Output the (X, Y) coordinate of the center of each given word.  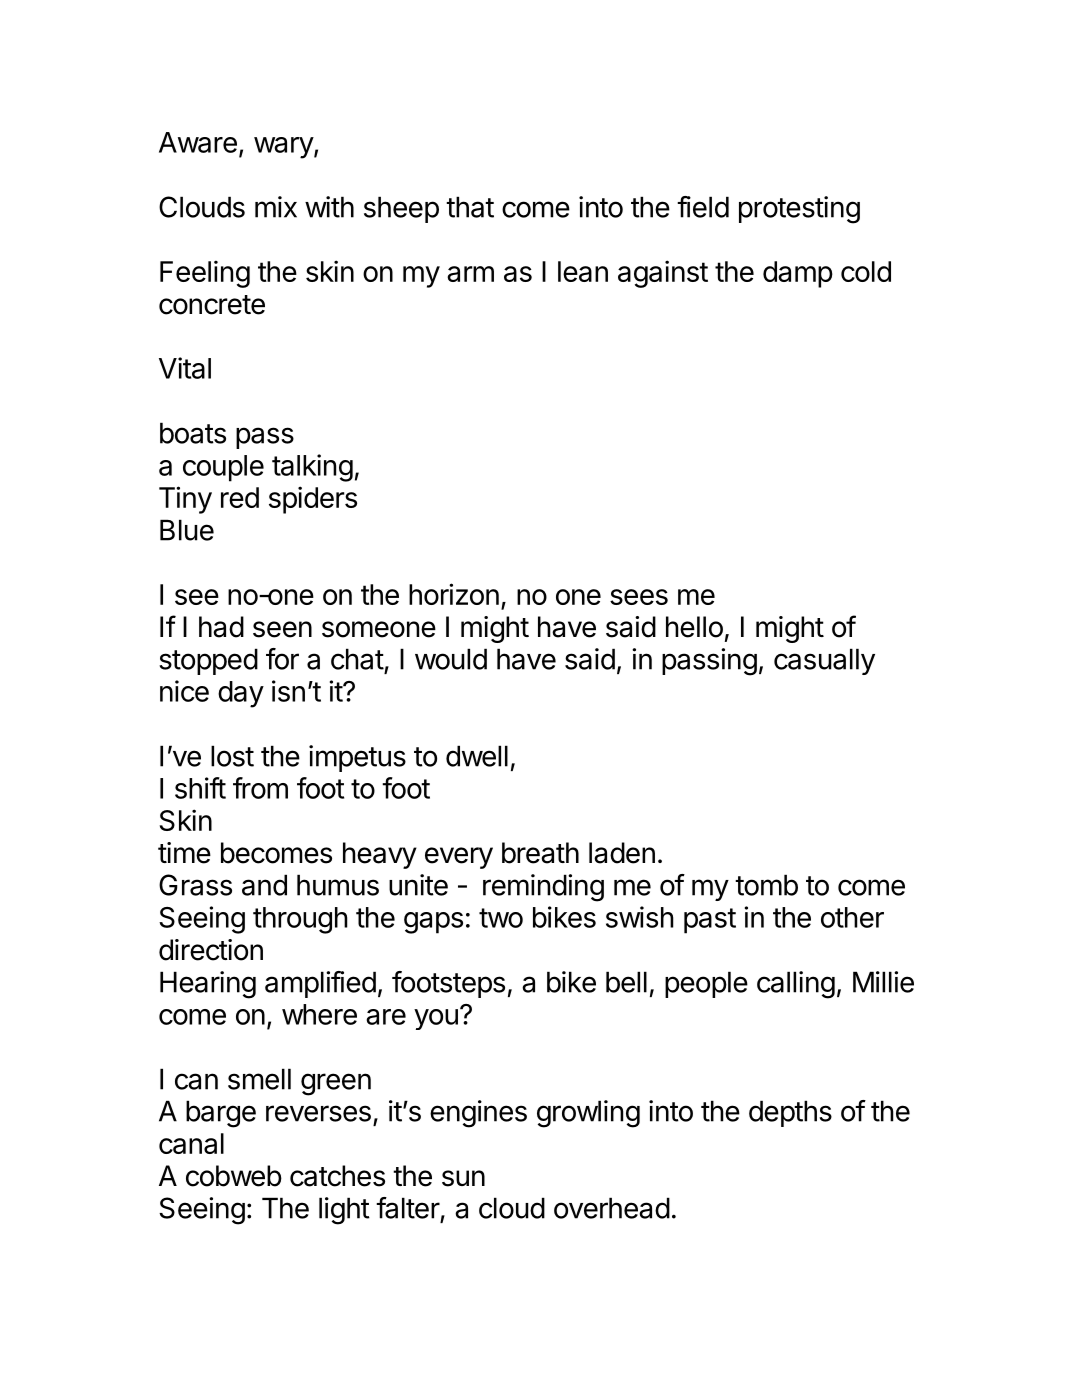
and (264, 885)
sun (463, 1178)
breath (540, 853)
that (470, 207)
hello (694, 627)
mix (276, 207)
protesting (799, 210)
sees (639, 597)
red (240, 497)
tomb (766, 885)
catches (337, 1176)
